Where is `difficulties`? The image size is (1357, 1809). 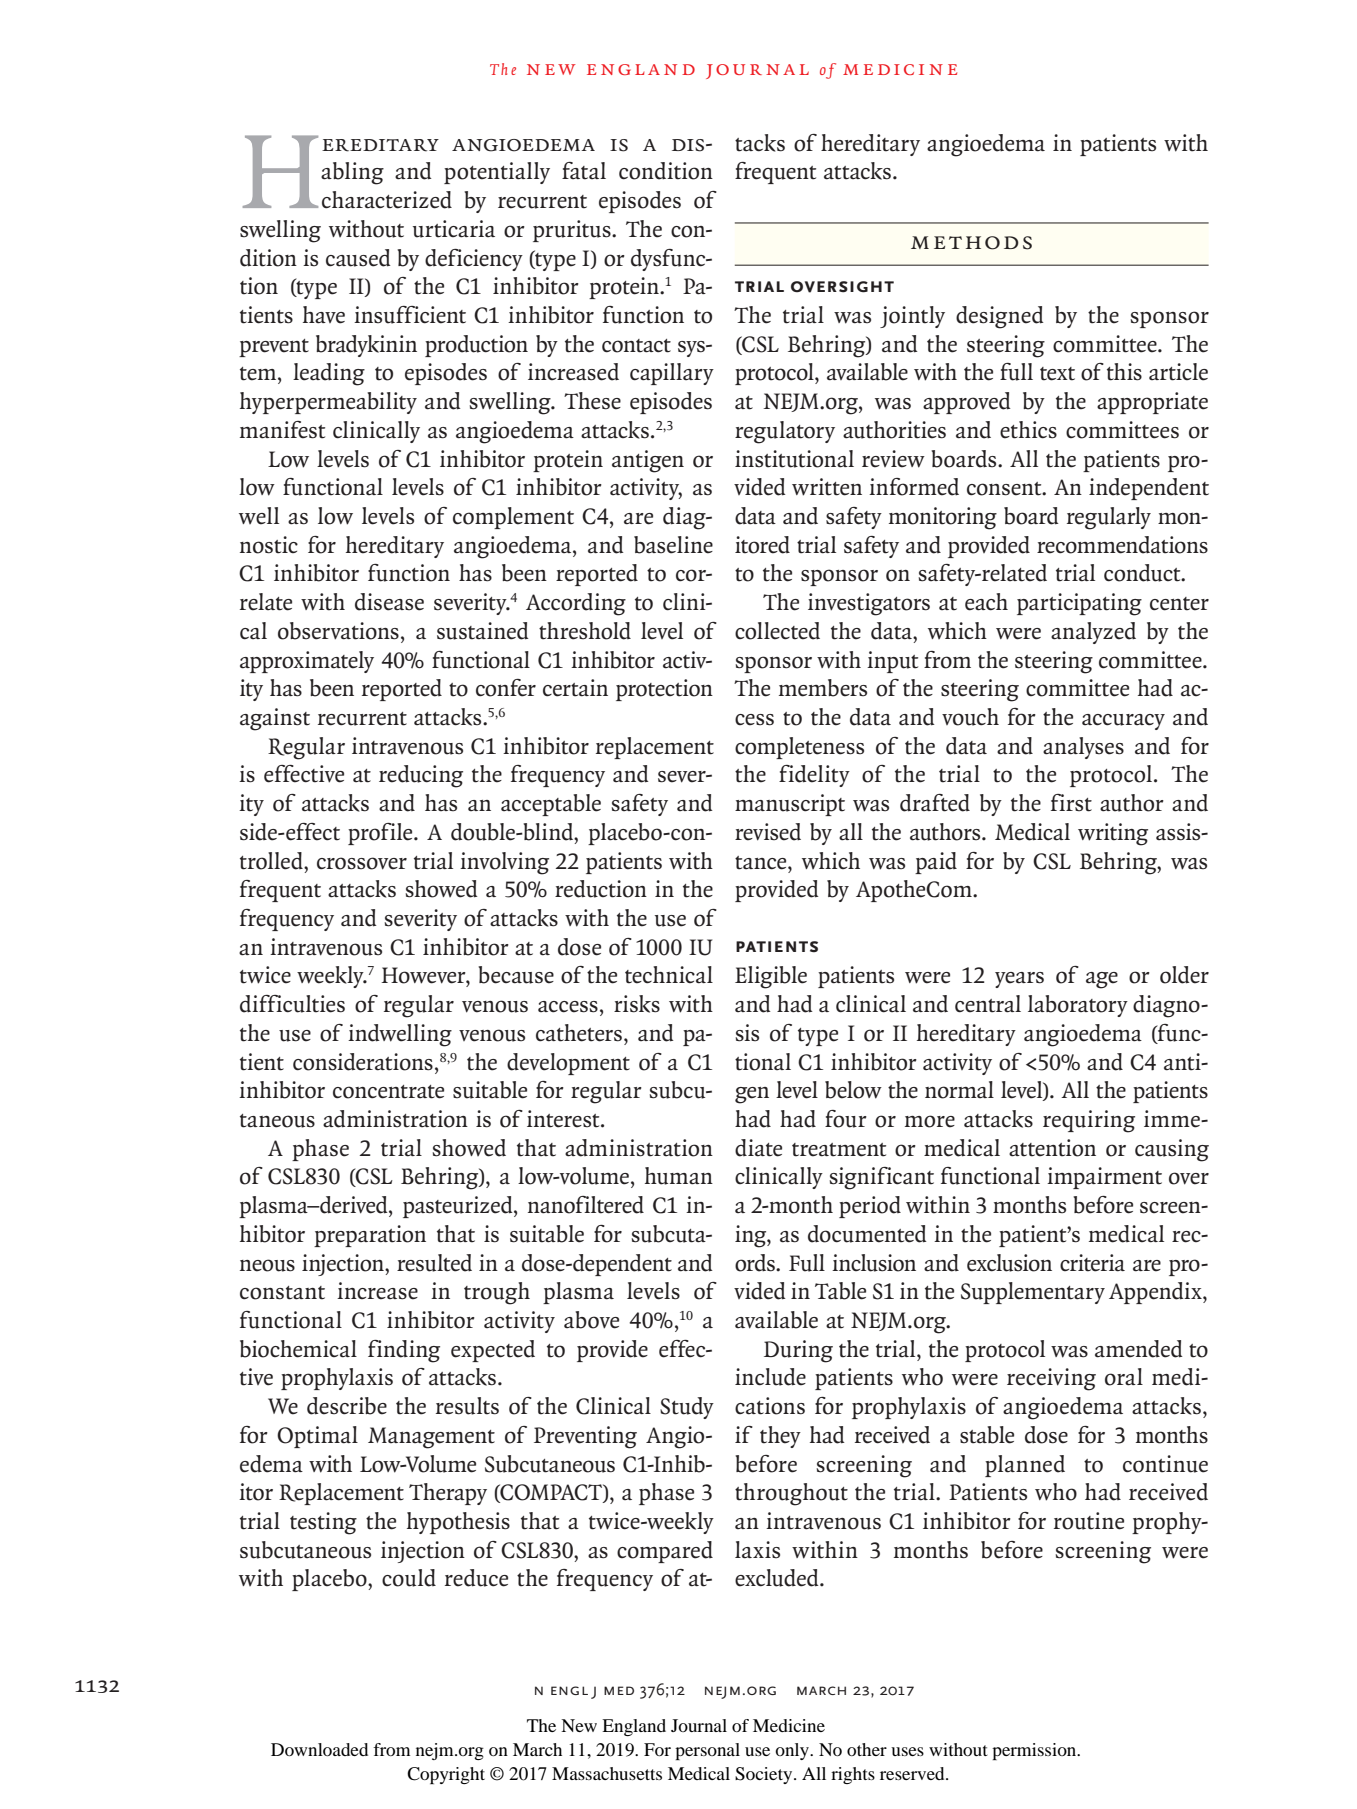 difficulties is located at coordinates (292, 1004).
